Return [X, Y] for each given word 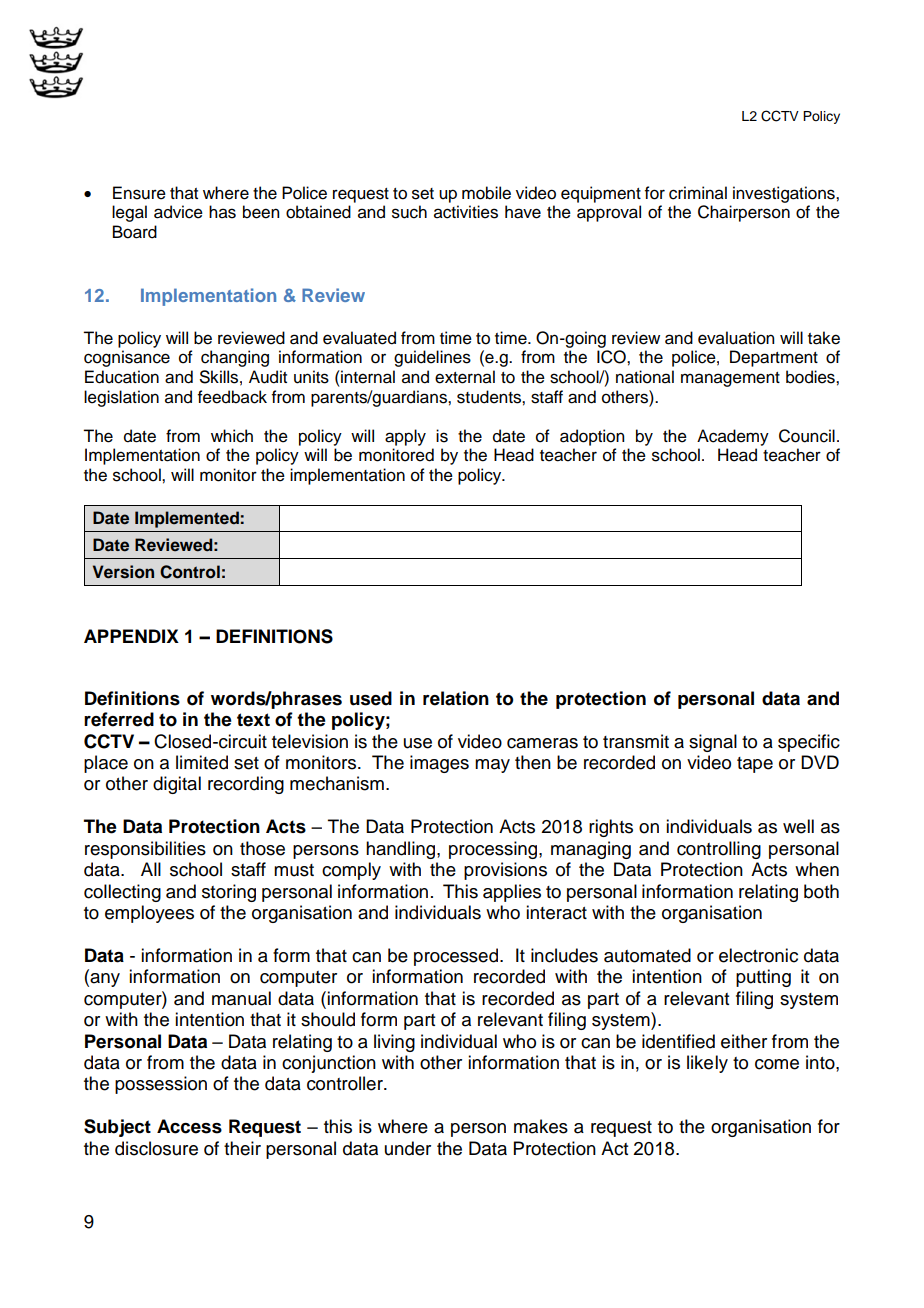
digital [177, 785]
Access [189, 1126]
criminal [698, 193]
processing [494, 850]
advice [178, 212]
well [798, 826]
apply [405, 437]
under [408, 1148]
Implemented [187, 519]
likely [707, 1064]
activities [466, 212]
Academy [733, 437]
